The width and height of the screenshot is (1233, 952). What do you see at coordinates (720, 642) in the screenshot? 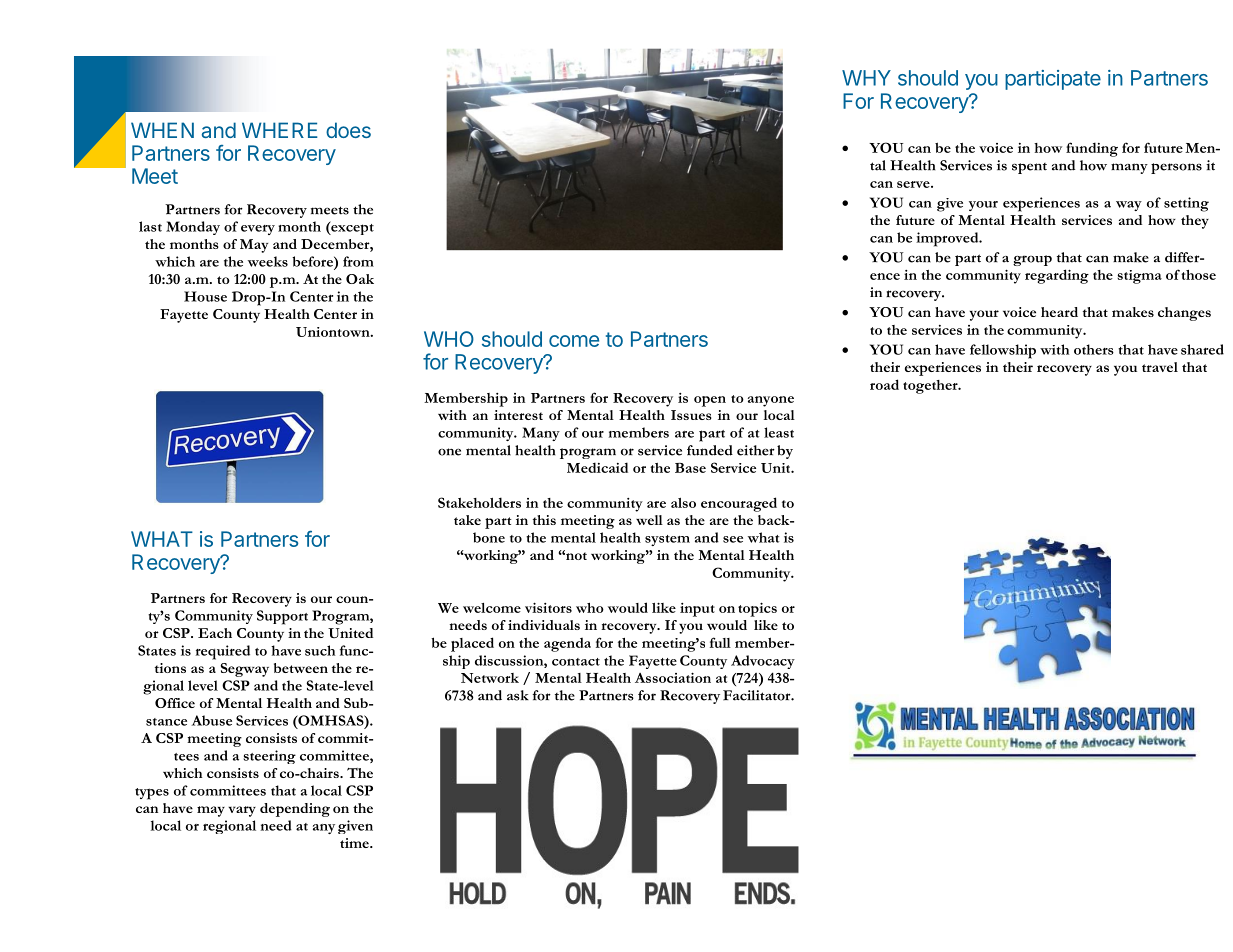
I see `full` at bounding box center [720, 642].
